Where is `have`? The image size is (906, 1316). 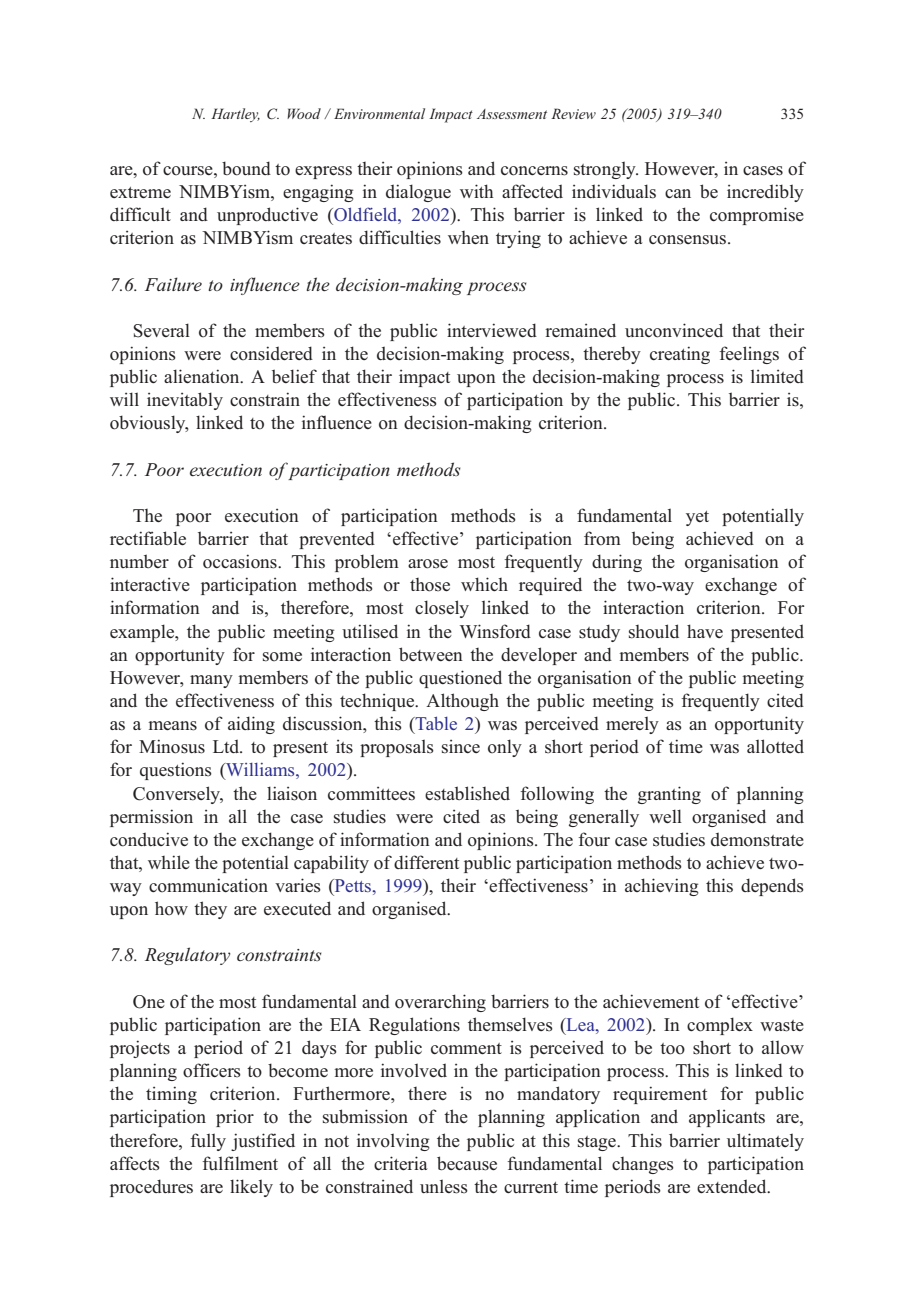
have is located at coordinates (705, 631).
